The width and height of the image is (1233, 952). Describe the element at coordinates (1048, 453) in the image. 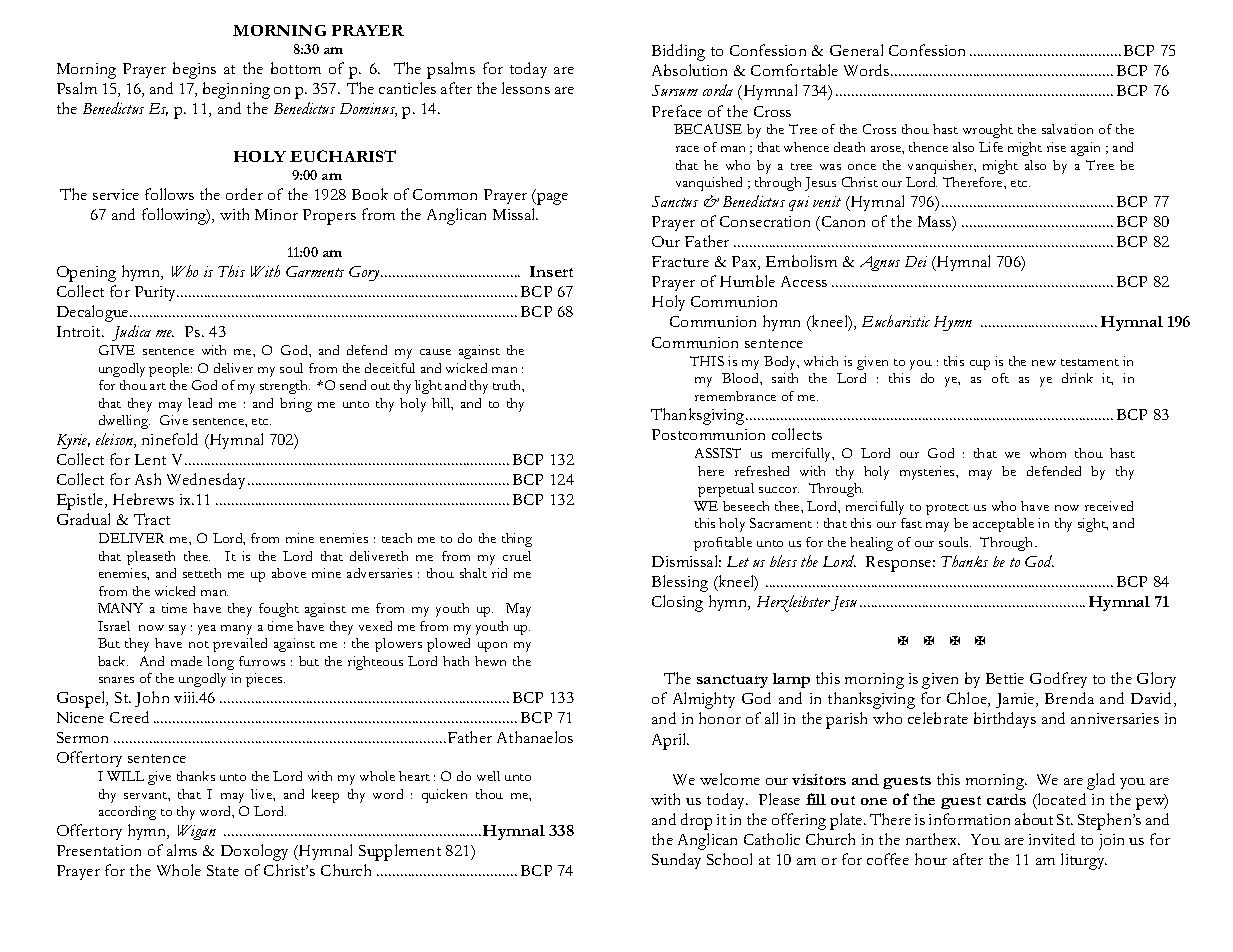

I see `whom` at that location.
